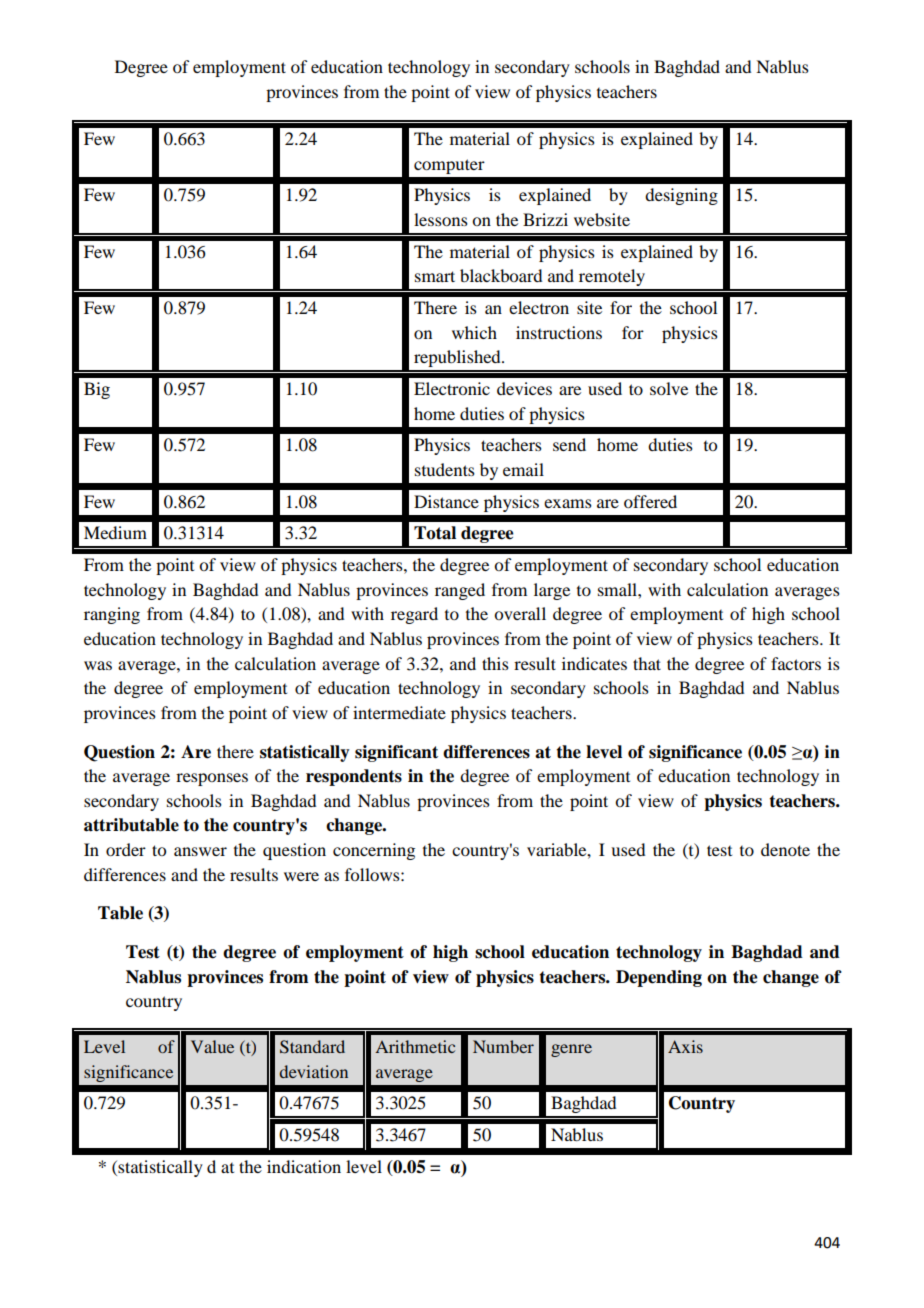  What do you see at coordinates (669, 388) in the screenshot?
I see `solve` at bounding box center [669, 388].
